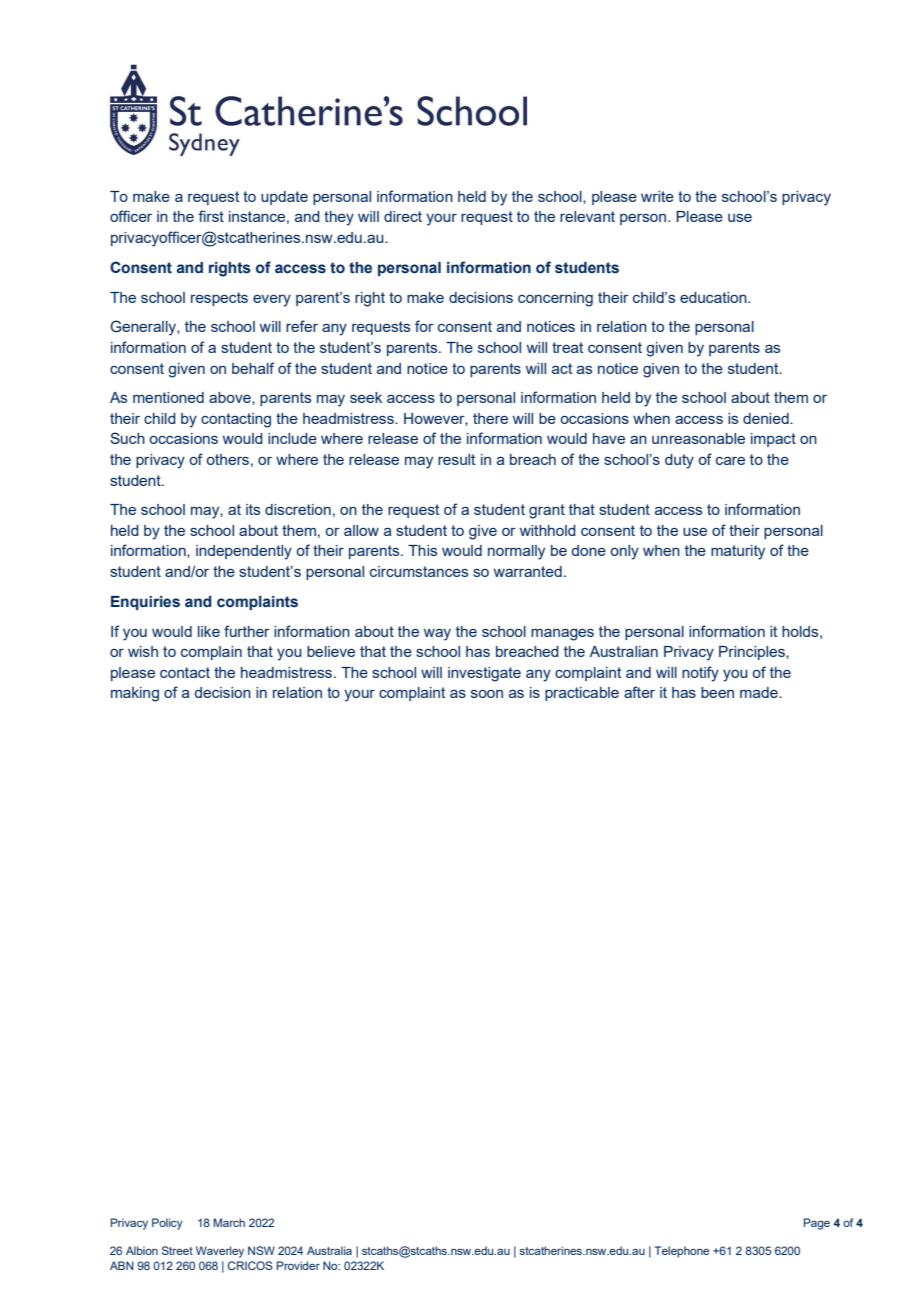 The width and height of the page is (924, 1308). I want to click on March, so click(229, 1222).
